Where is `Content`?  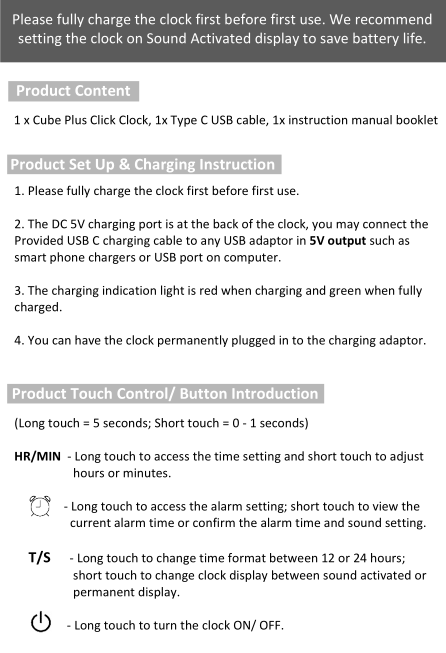
Content is located at coordinates (103, 90).
